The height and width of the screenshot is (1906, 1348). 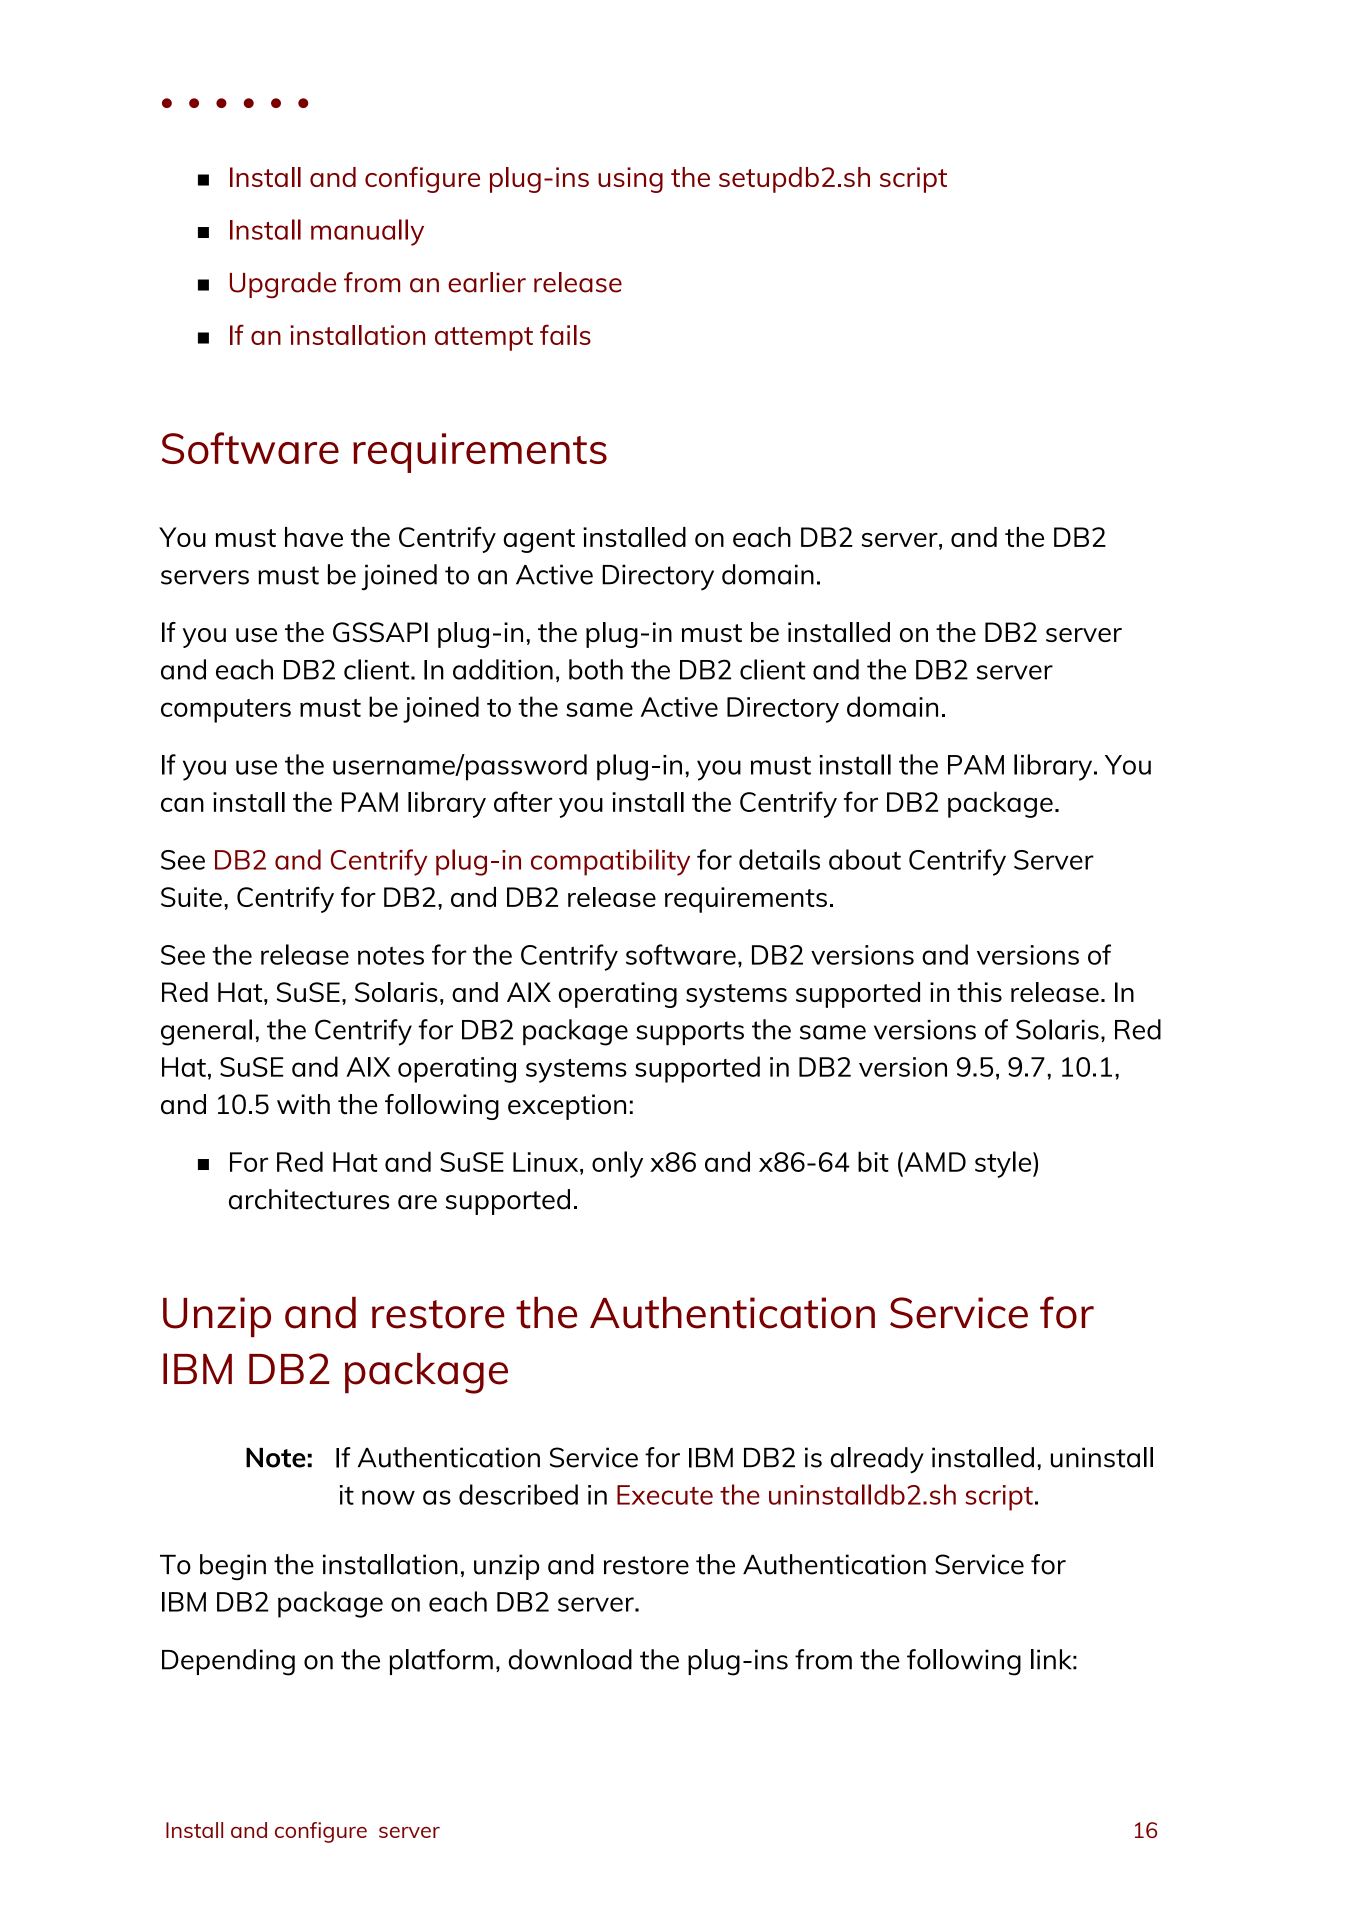 I want to click on Upgrade, so click(x=283, y=285).
